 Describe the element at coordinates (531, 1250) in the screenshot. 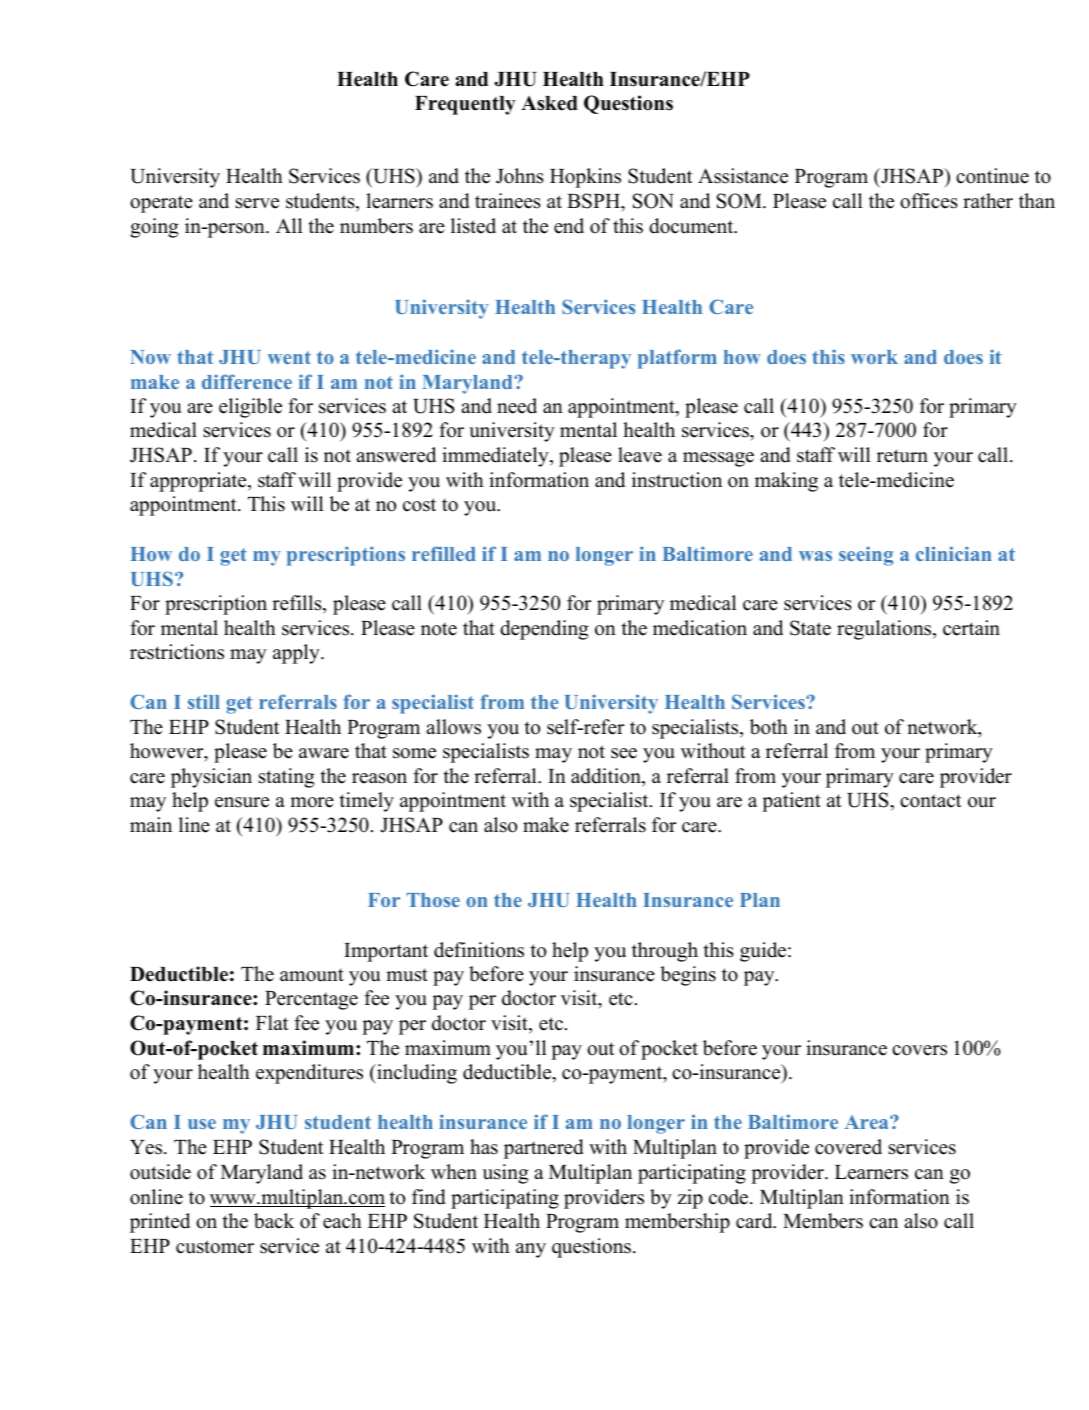

I see `any` at that location.
